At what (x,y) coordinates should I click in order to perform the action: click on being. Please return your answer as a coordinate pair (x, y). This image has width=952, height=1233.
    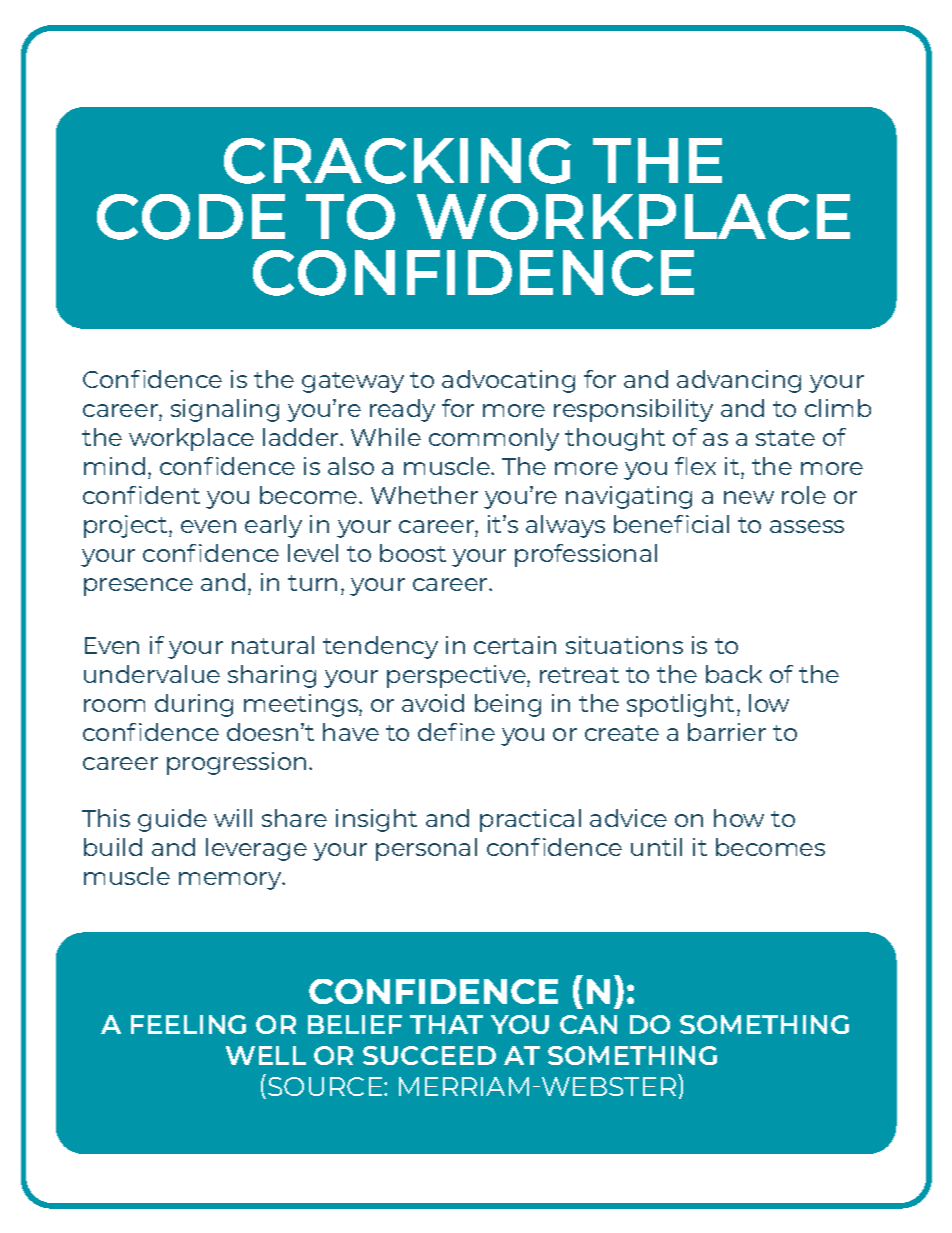
    Looking at the image, I should click on (508, 705).
